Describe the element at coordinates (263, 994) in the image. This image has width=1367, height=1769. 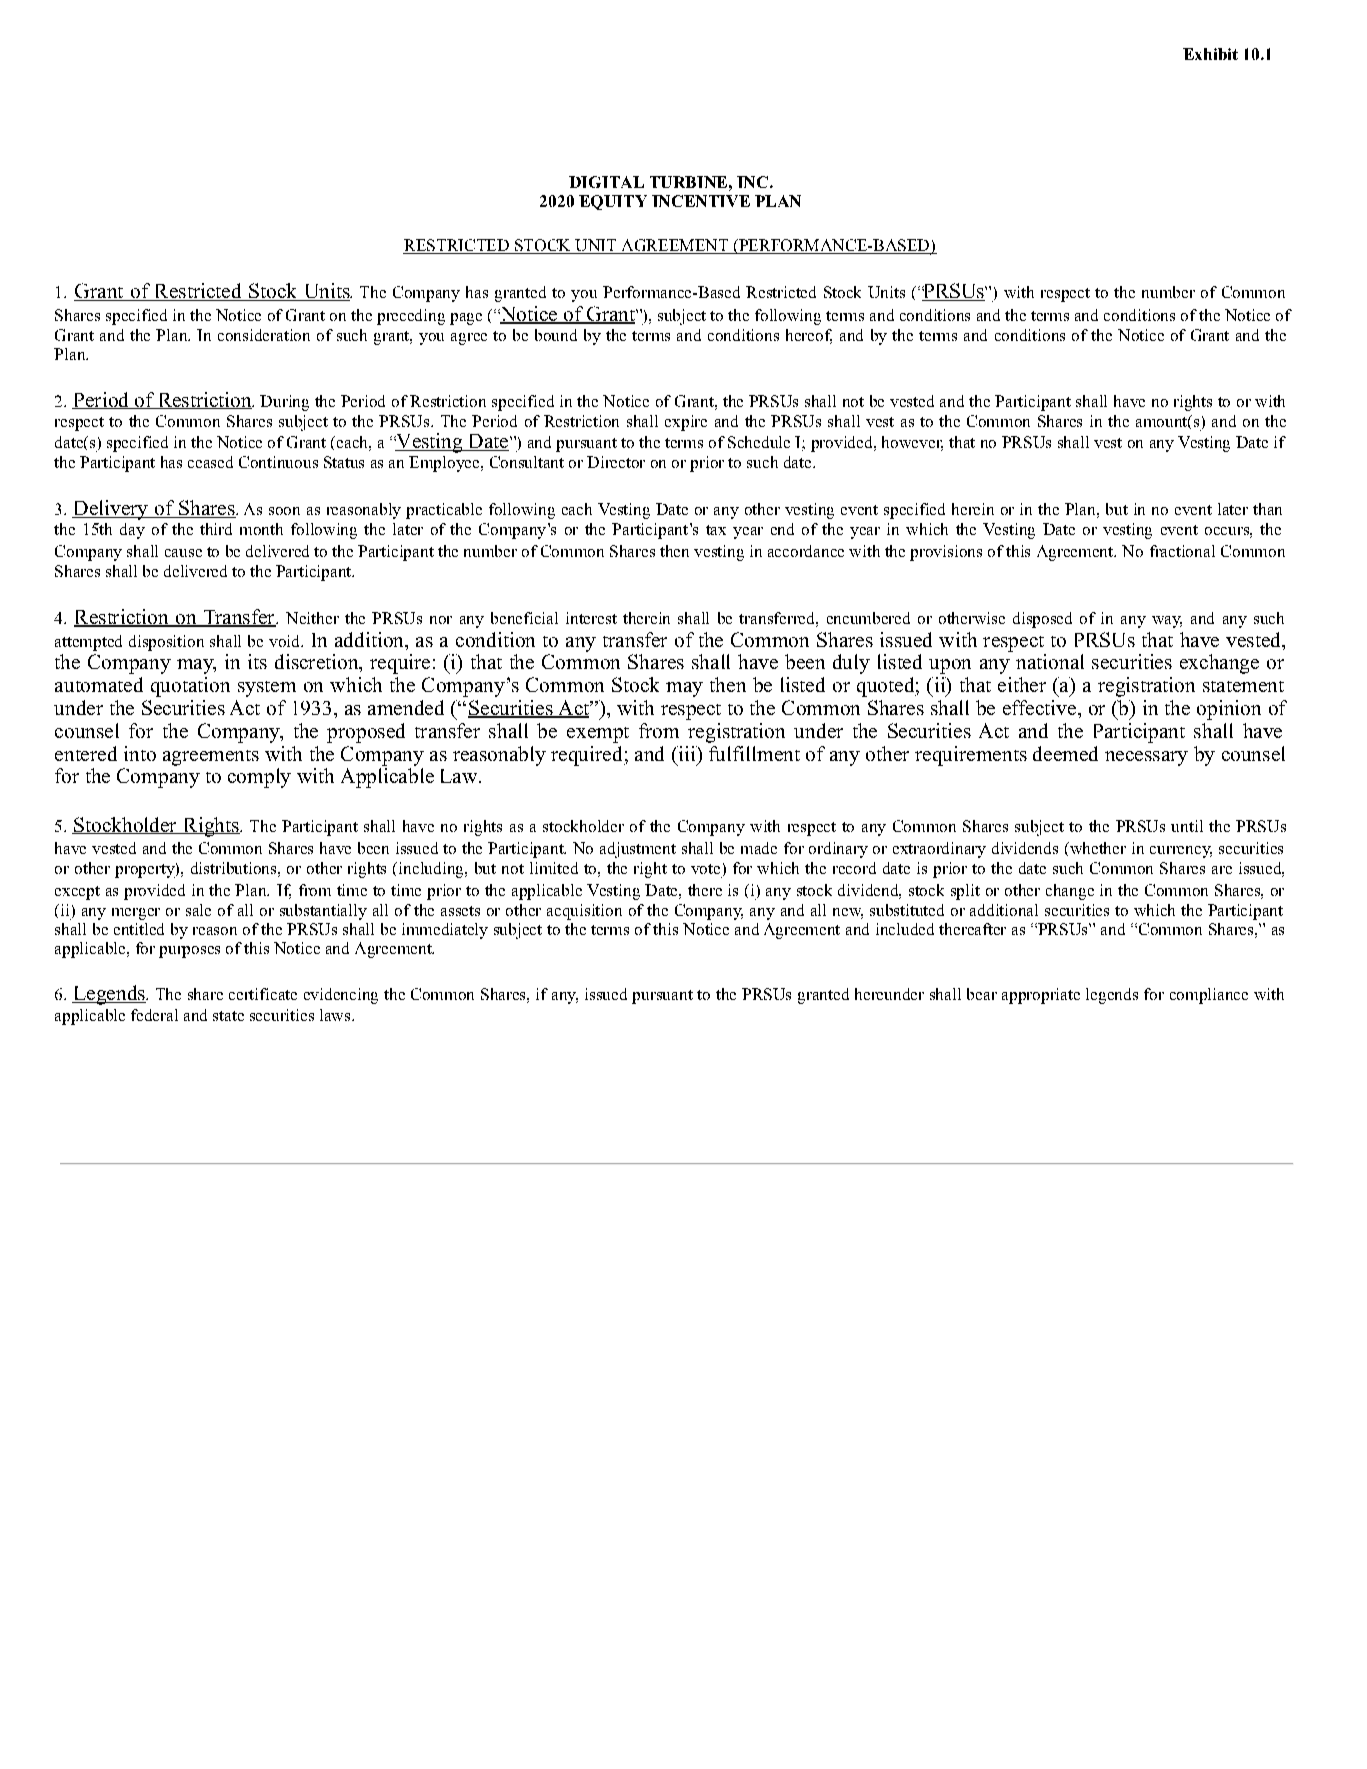
I see `certificate` at that location.
